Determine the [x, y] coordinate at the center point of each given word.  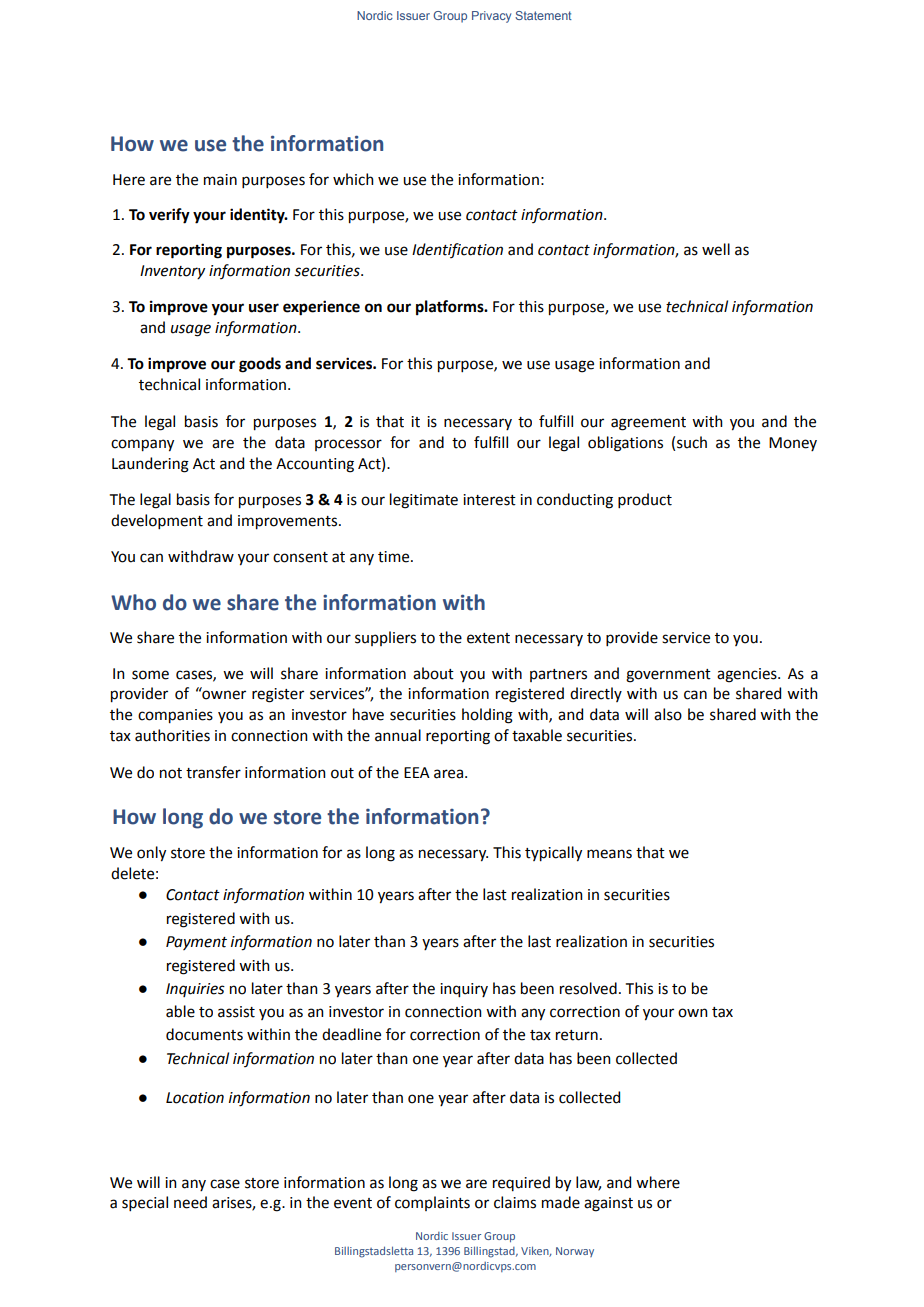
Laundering [150, 465]
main [220, 180]
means [609, 854]
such [692, 442]
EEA [417, 772]
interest [489, 500]
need [190, 1202]
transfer [213, 772]
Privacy [491, 17]
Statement [543, 15]
